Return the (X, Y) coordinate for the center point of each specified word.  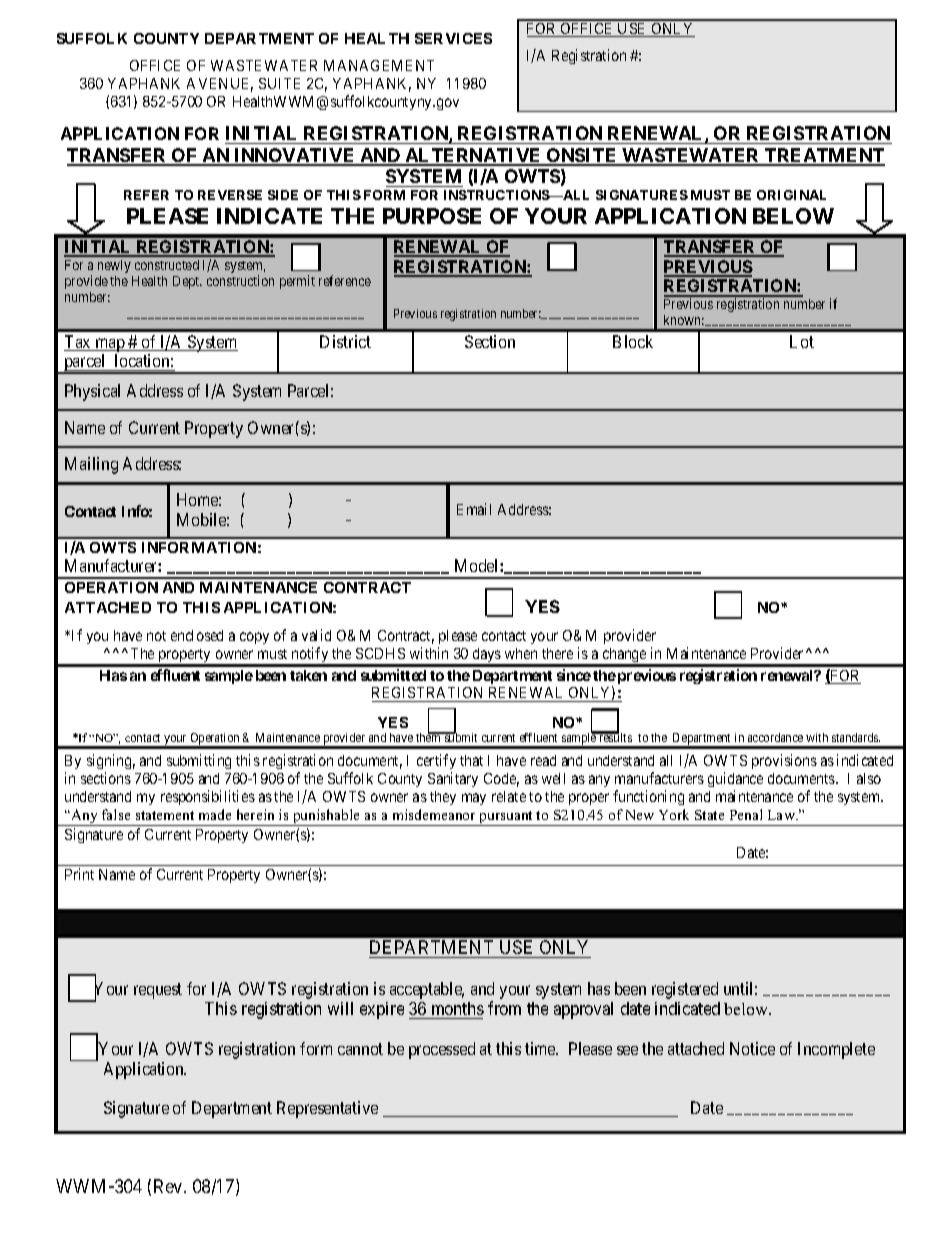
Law (783, 815)
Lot (802, 341)
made (215, 814)
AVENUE (220, 85)
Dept (187, 282)
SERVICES (453, 38)
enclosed (197, 635)
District (345, 341)
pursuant (506, 818)
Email (474, 509)
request (158, 991)
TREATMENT (824, 156)
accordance (775, 737)
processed (442, 1050)
